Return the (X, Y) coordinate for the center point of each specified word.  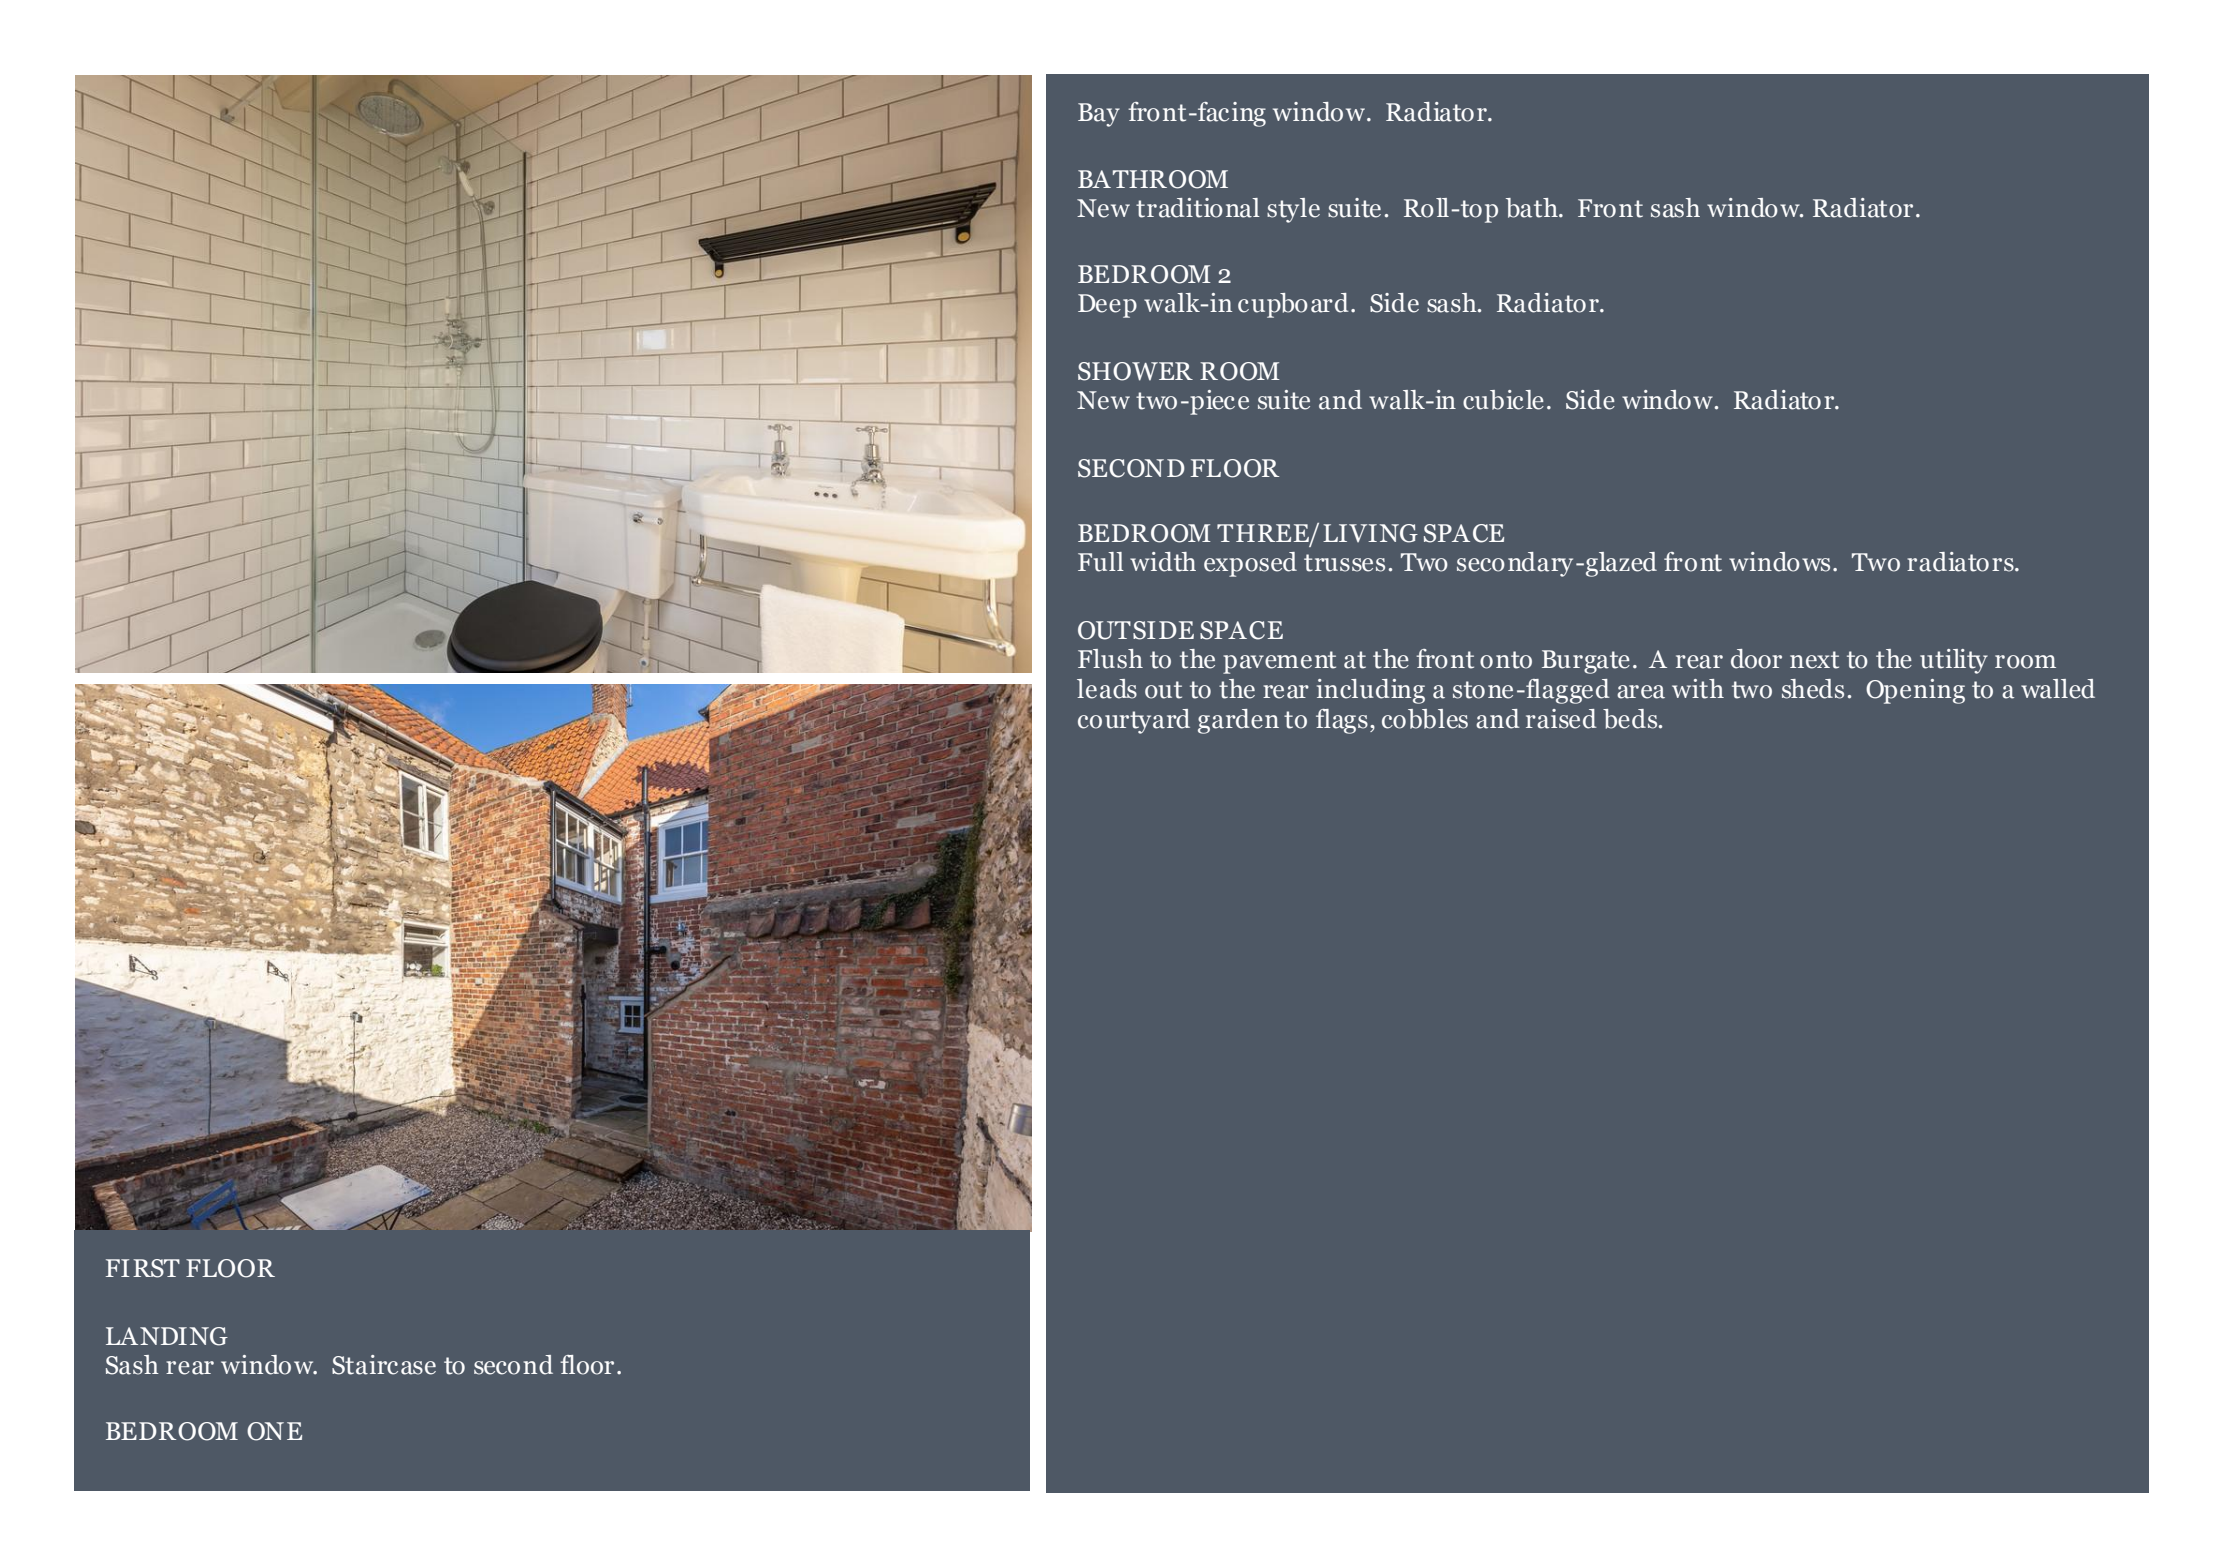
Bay (1099, 115)
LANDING (167, 1336)
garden (1238, 721)
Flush (1110, 659)
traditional (1198, 208)
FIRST (143, 1268)
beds (1631, 719)
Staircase (384, 1365)
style (1293, 210)
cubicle (1503, 400)
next (1814, 660)
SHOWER (1135, 371)
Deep (1107, 306)
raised (1561, 719)
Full (1101, 562)
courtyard (1134, 721)
